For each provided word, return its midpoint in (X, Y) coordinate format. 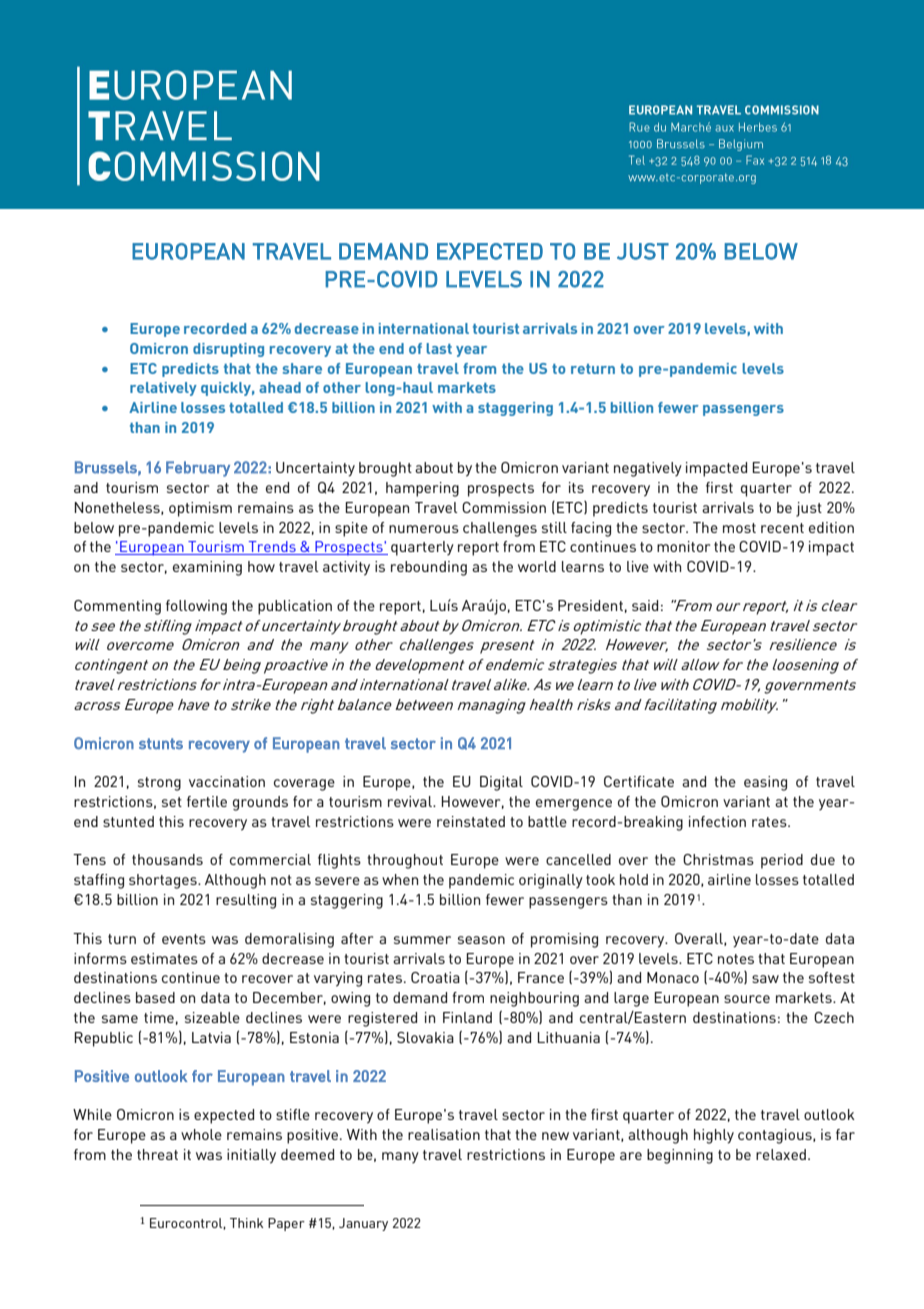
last (439, 348)
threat (157, 1154)
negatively (648, 469)
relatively (163, 389)
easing (765, 783)
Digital (501, 783)
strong (159, 784)
